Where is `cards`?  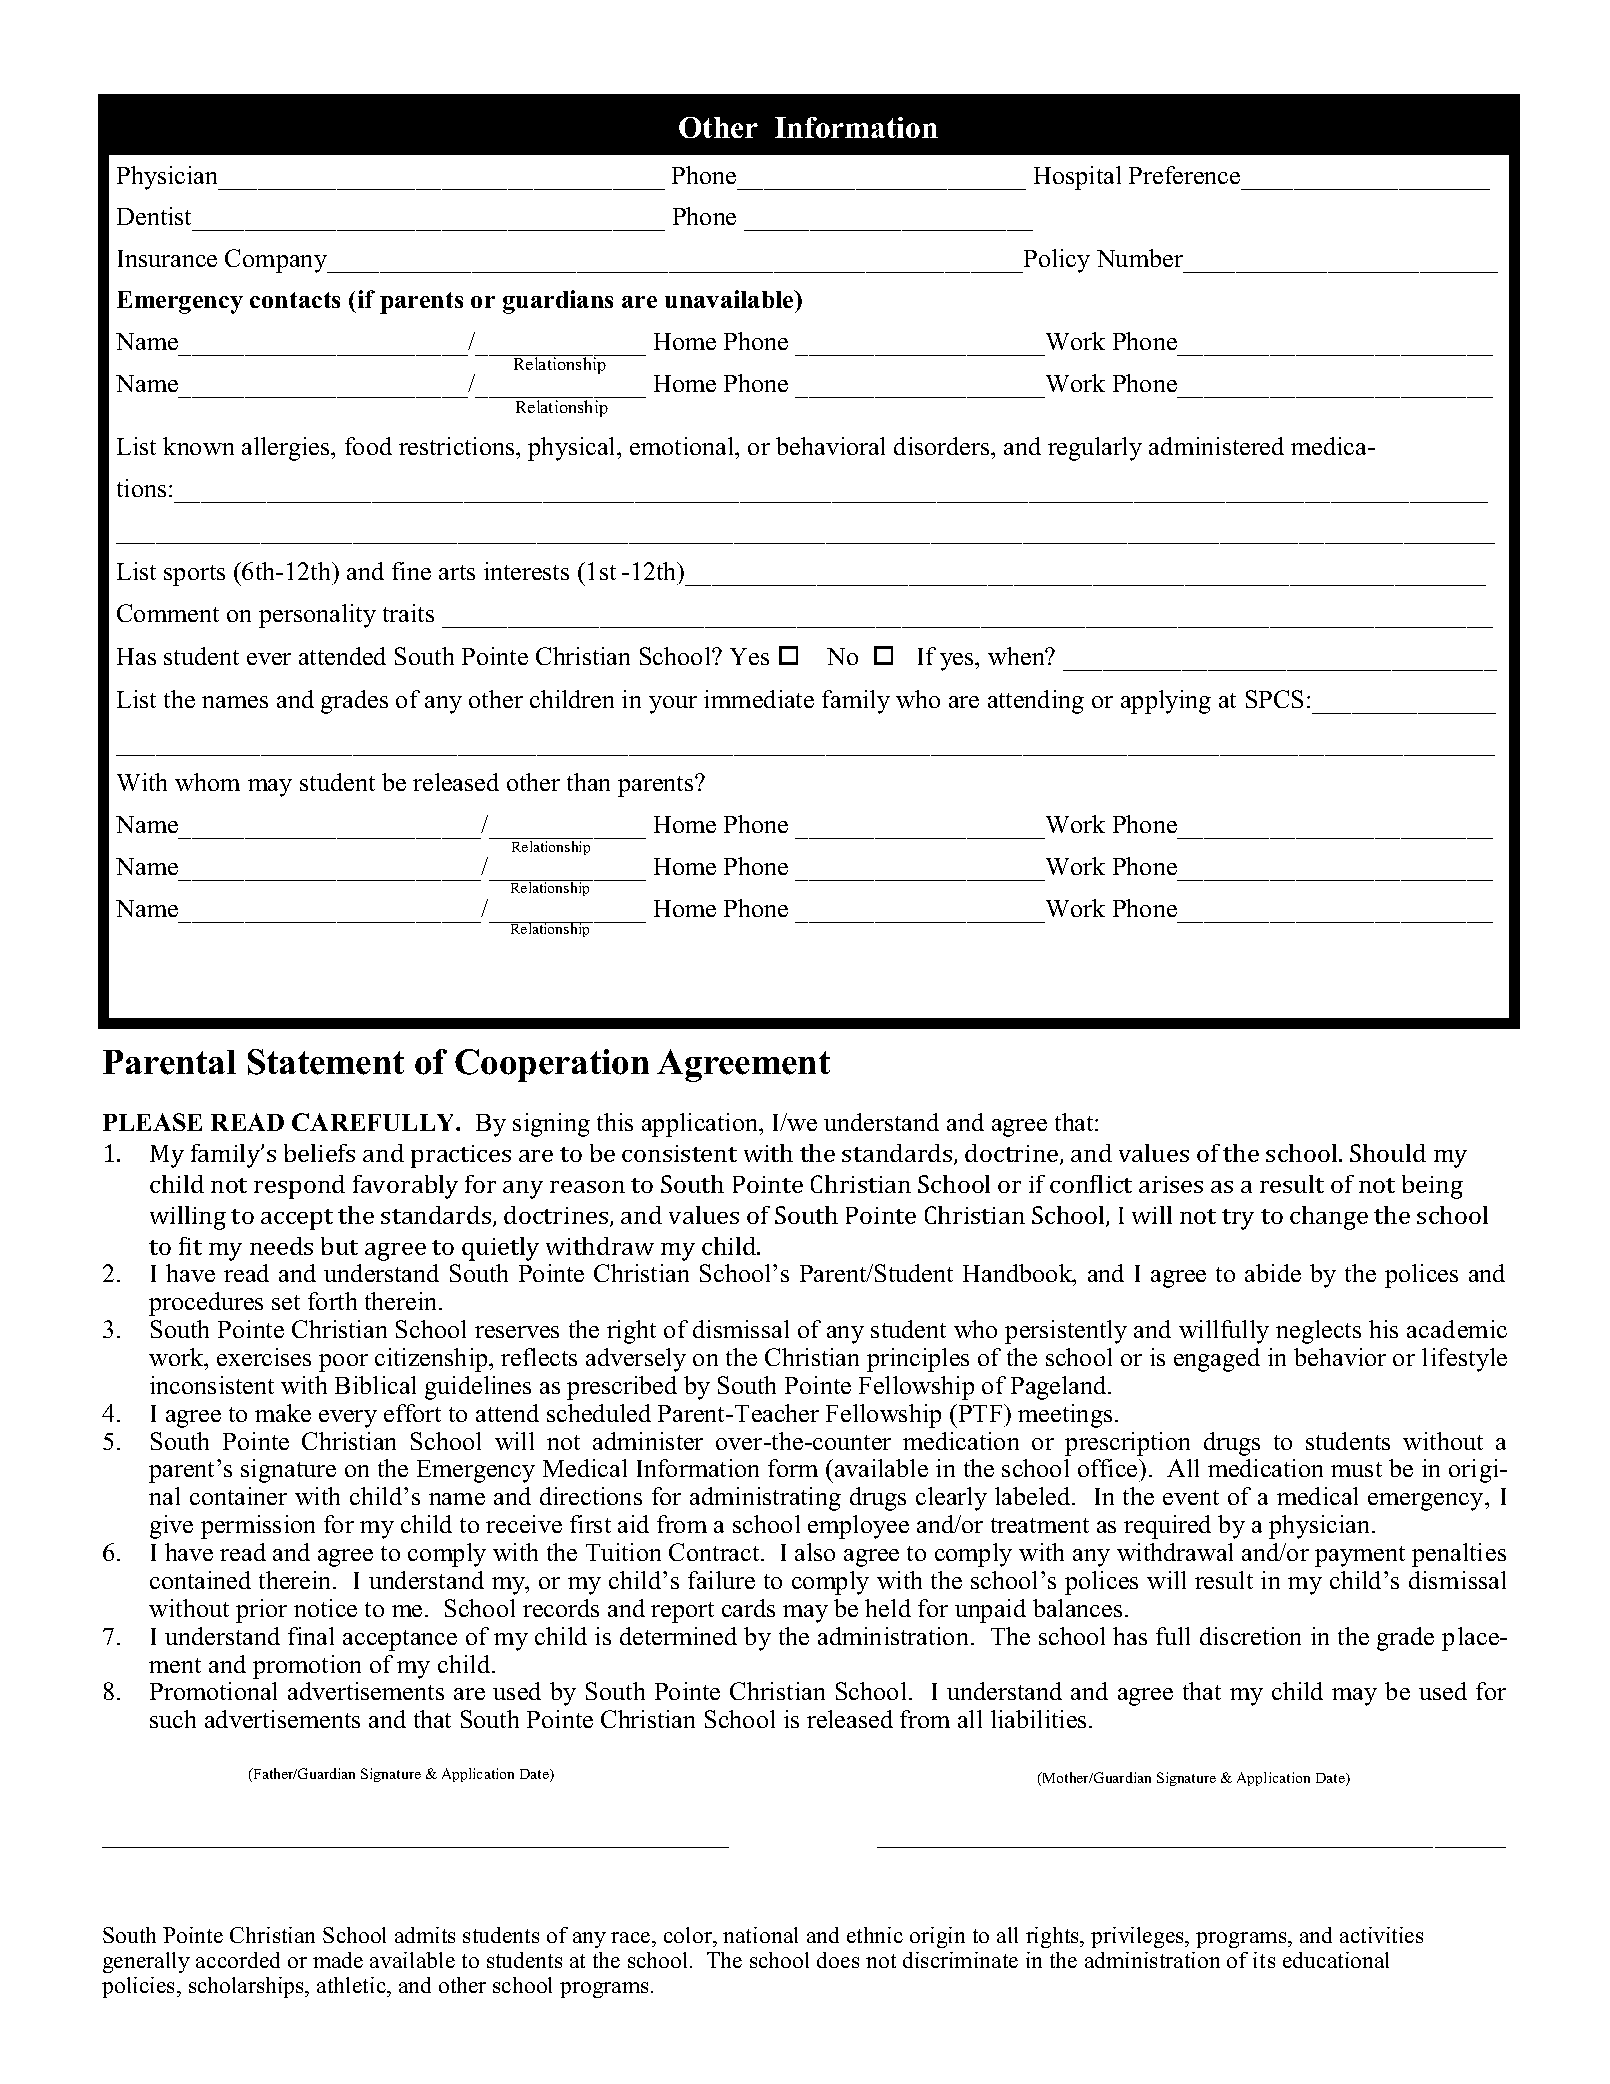 cards is located at coordinates (748, 1608).
